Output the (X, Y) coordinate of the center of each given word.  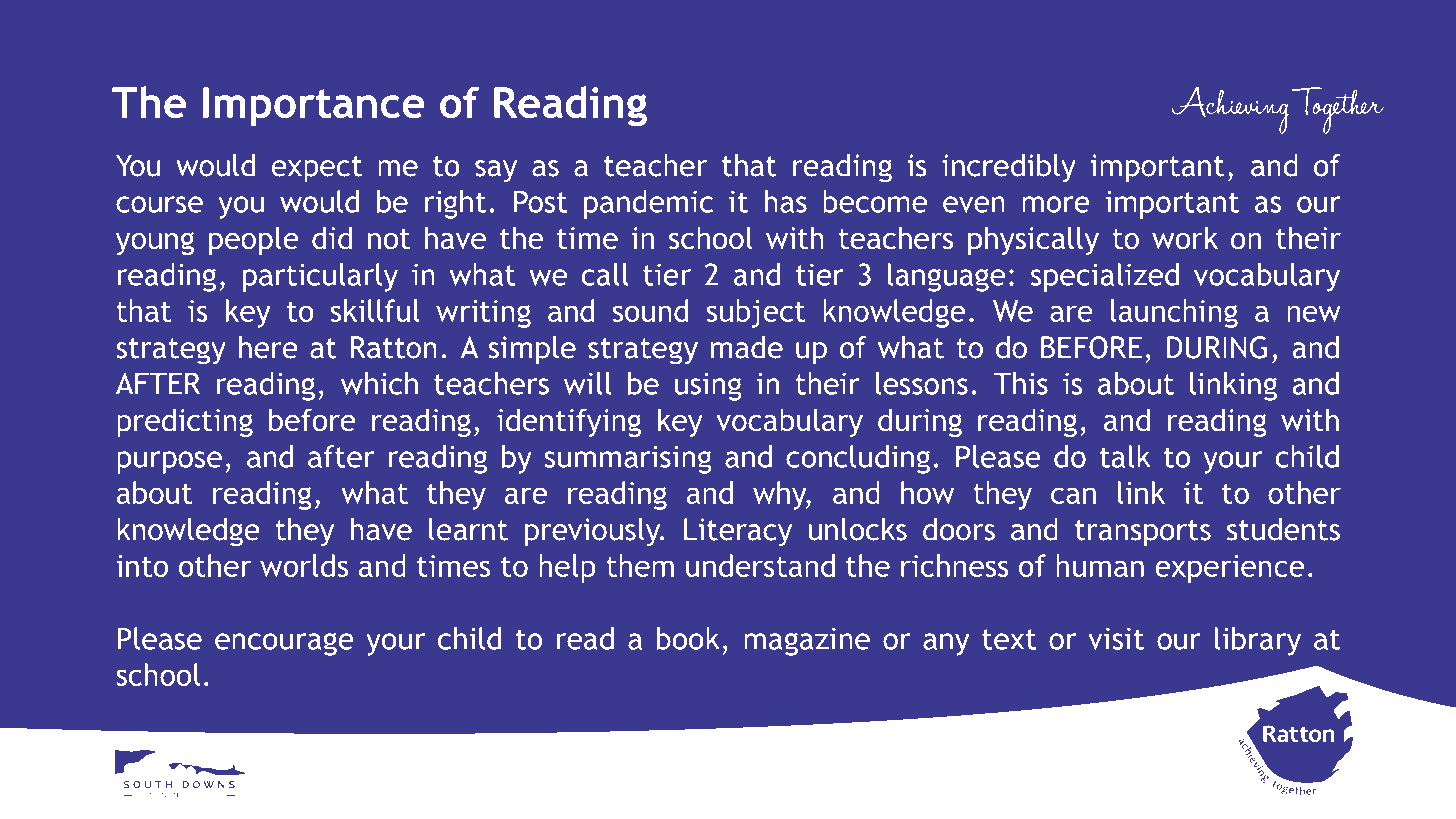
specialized (1105, 277)
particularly (320, 277)
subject (756, 313)
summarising (628, 459)
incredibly (1009, 168)
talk (1125, 456)
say (496, 171)
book (688, 638)
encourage (284, 644)
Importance (313, 107)
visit (1116, 638)
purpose (169, 462)
